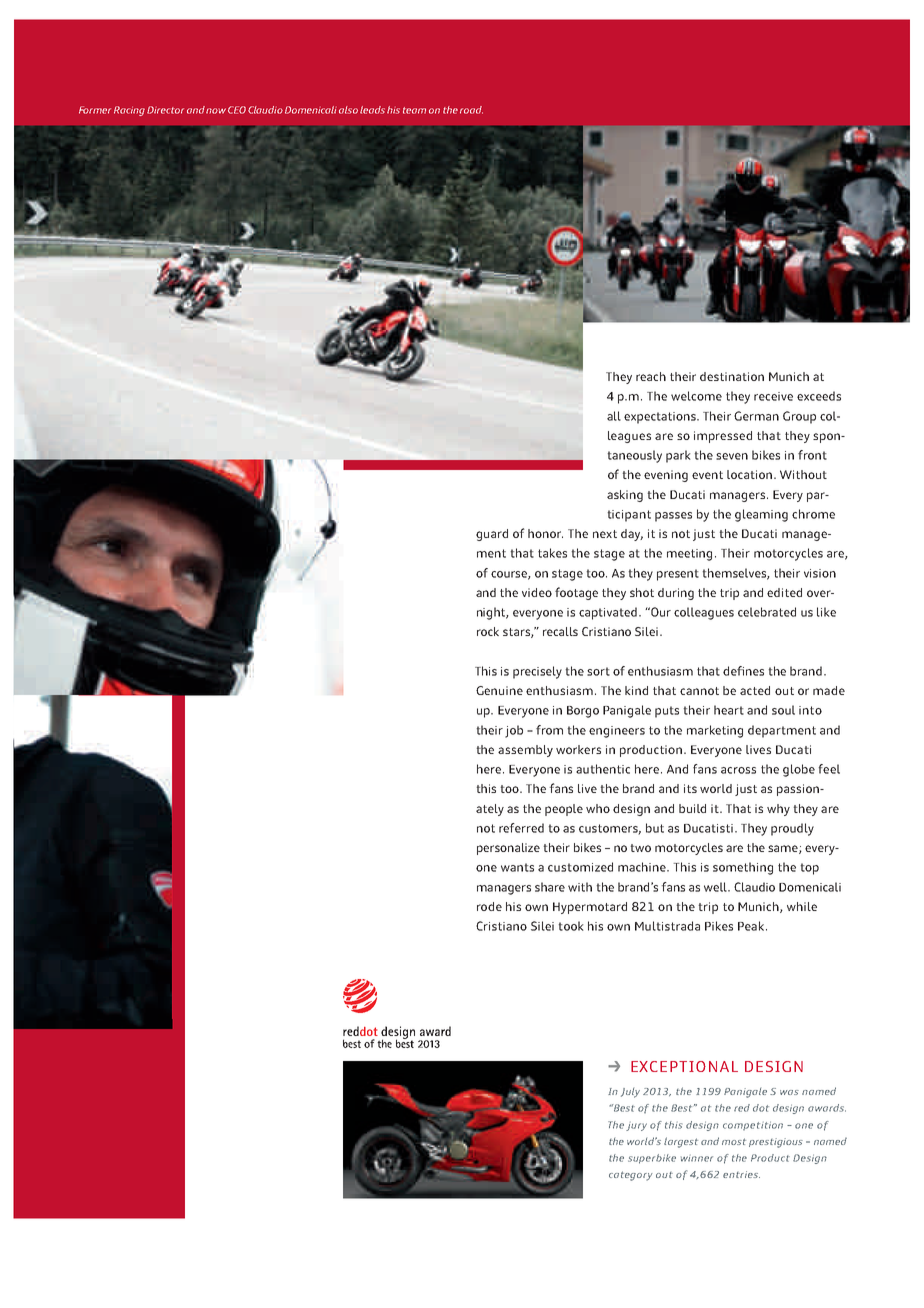 The image size is (924, 1308). I want to click on most, so click(734, 1141).
